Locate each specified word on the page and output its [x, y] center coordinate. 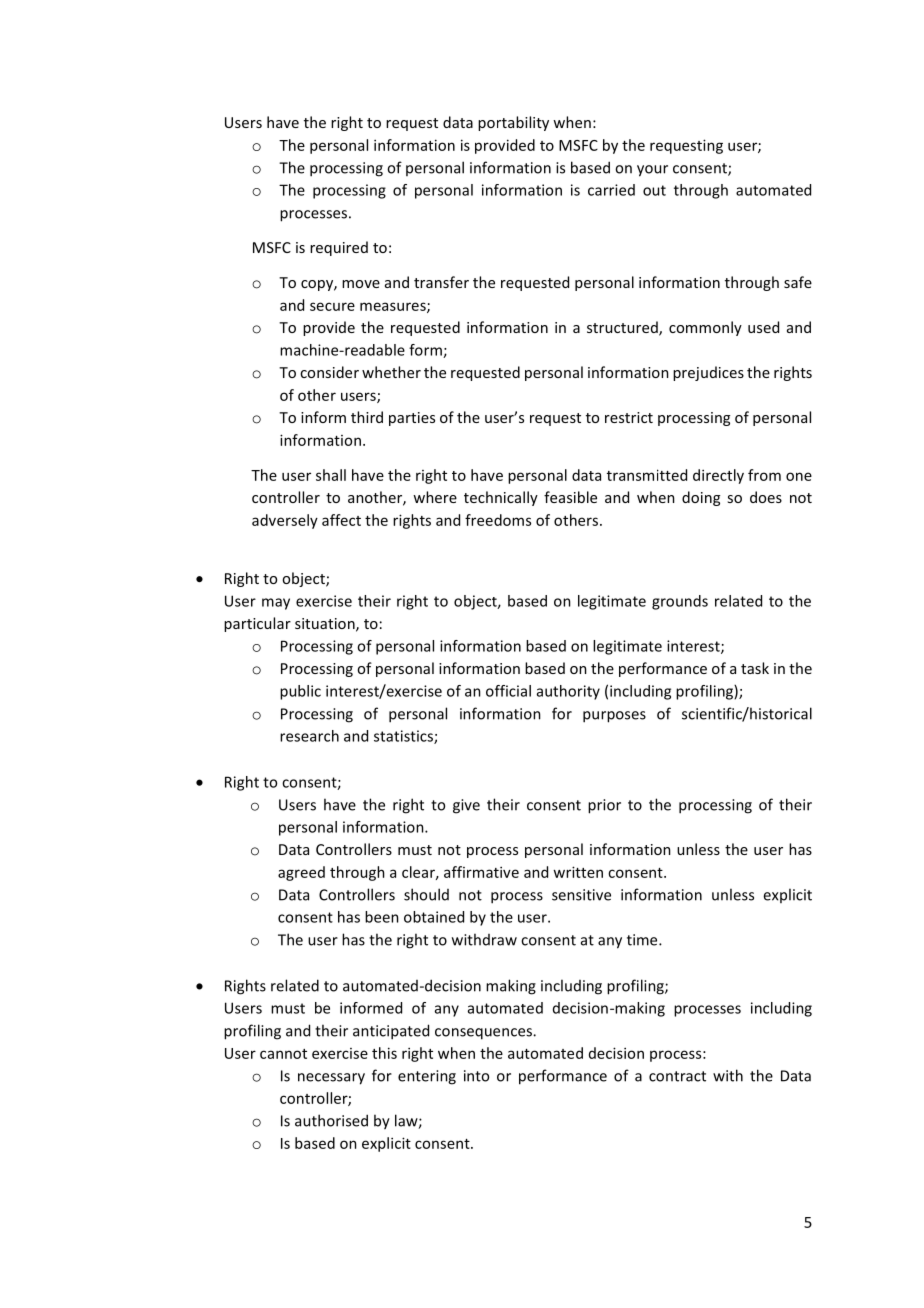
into [476, 1076]
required [339, 248]
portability [513, 123]
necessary [331, 1079]
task [755, 668]
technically [501, 498]
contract [677, 1076]
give [466, 806]
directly [718, 476]
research [309, 736]
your [652, 171]
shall [331, 475]
